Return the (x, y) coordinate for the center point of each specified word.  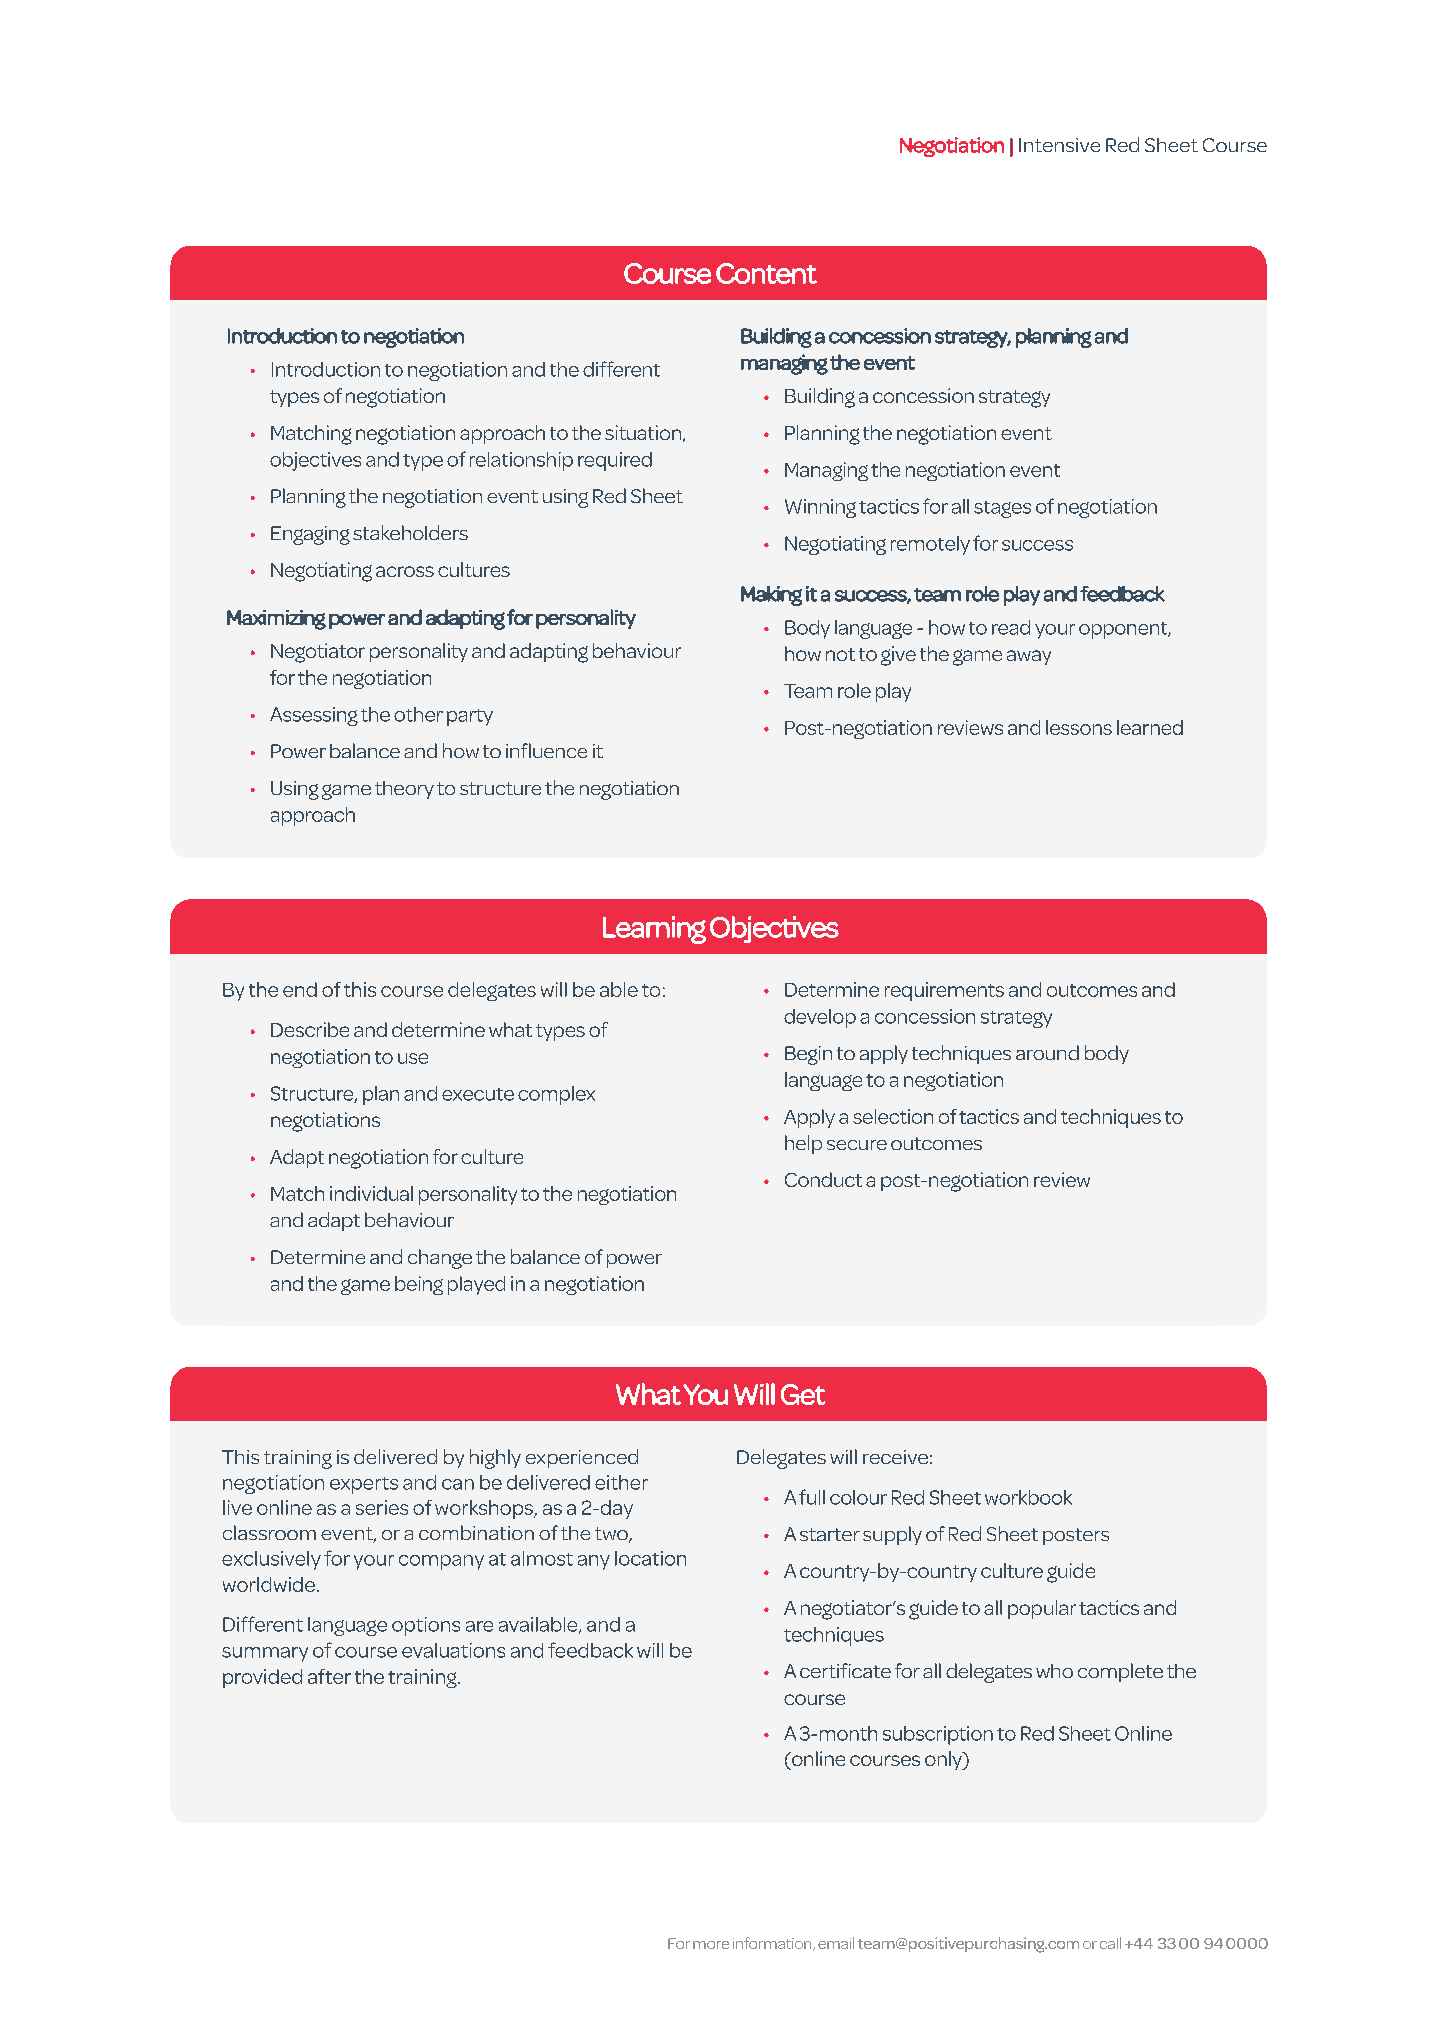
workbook (1028, 1497)
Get (803, 1394)
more (711, 1945)
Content (766, 273)
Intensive (1059, 145)
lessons (1079, 727)
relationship (521, 461)
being (419, 1285)
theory (404, 790)
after (329, 1676)
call (1110, 1943)
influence (546, 750)
